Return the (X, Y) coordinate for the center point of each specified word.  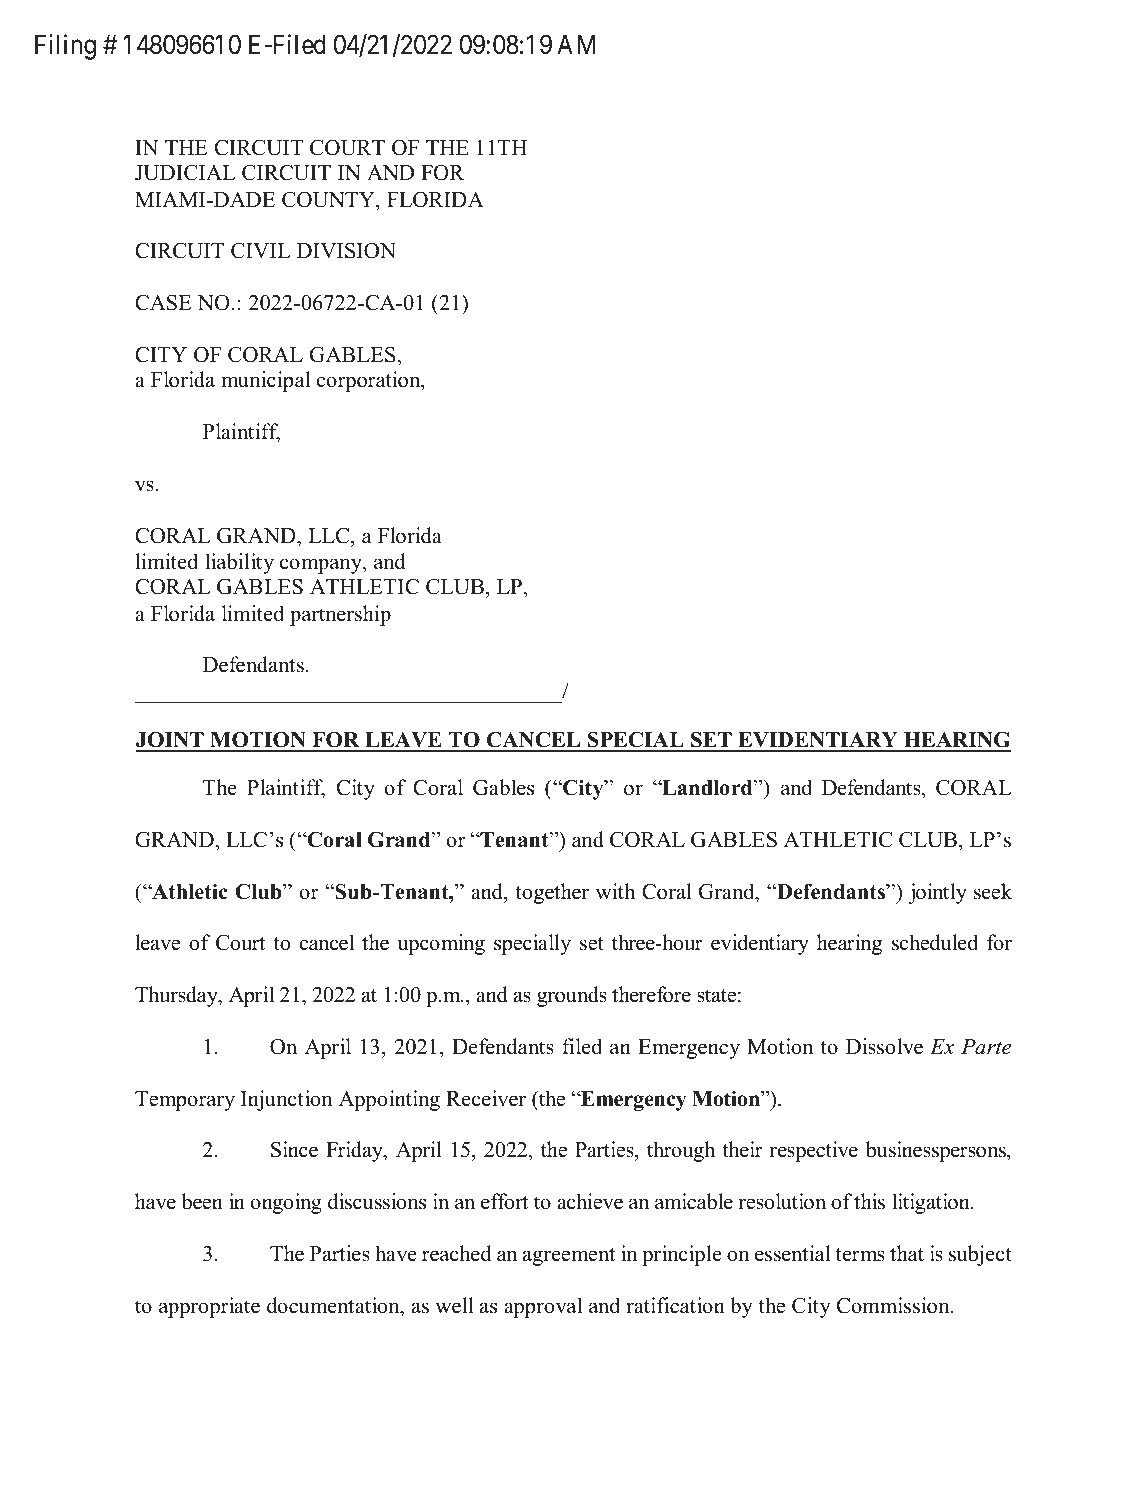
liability (239, 563)
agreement (569, 1257)
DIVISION (346, 250)
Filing (65, 47)
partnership (340, 615)
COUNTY (329, 199)
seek (993, 891)
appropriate (209, 1307)
